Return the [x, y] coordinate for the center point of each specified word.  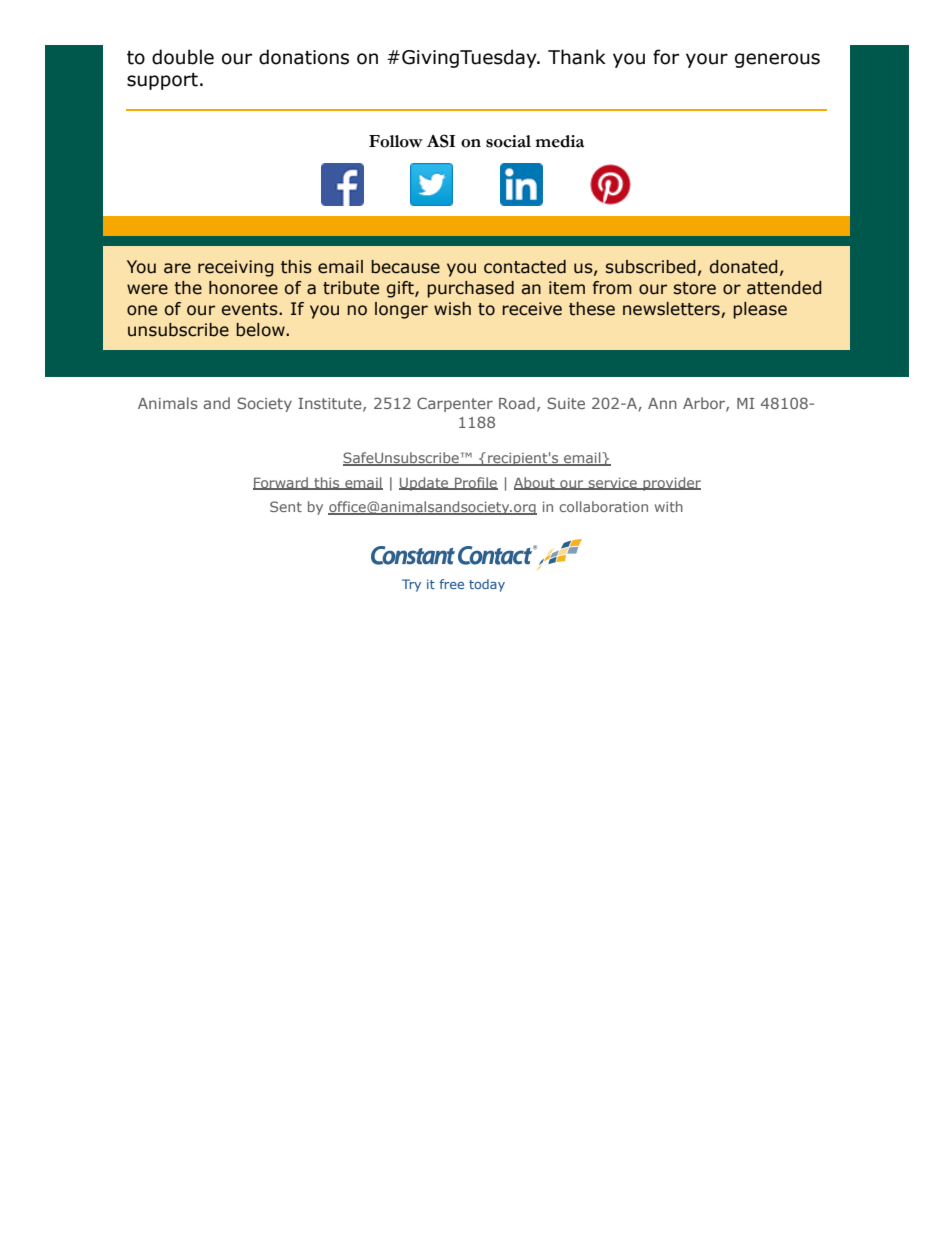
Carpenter [455, 404]
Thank [577, 57]
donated [744, 267]
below [261, 330]
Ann [662, 403]
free [451, 584]
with [669, 506]
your [707, 60]
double [183, 57]
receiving [236, 268]
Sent [286, 506]
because [405, 267]
